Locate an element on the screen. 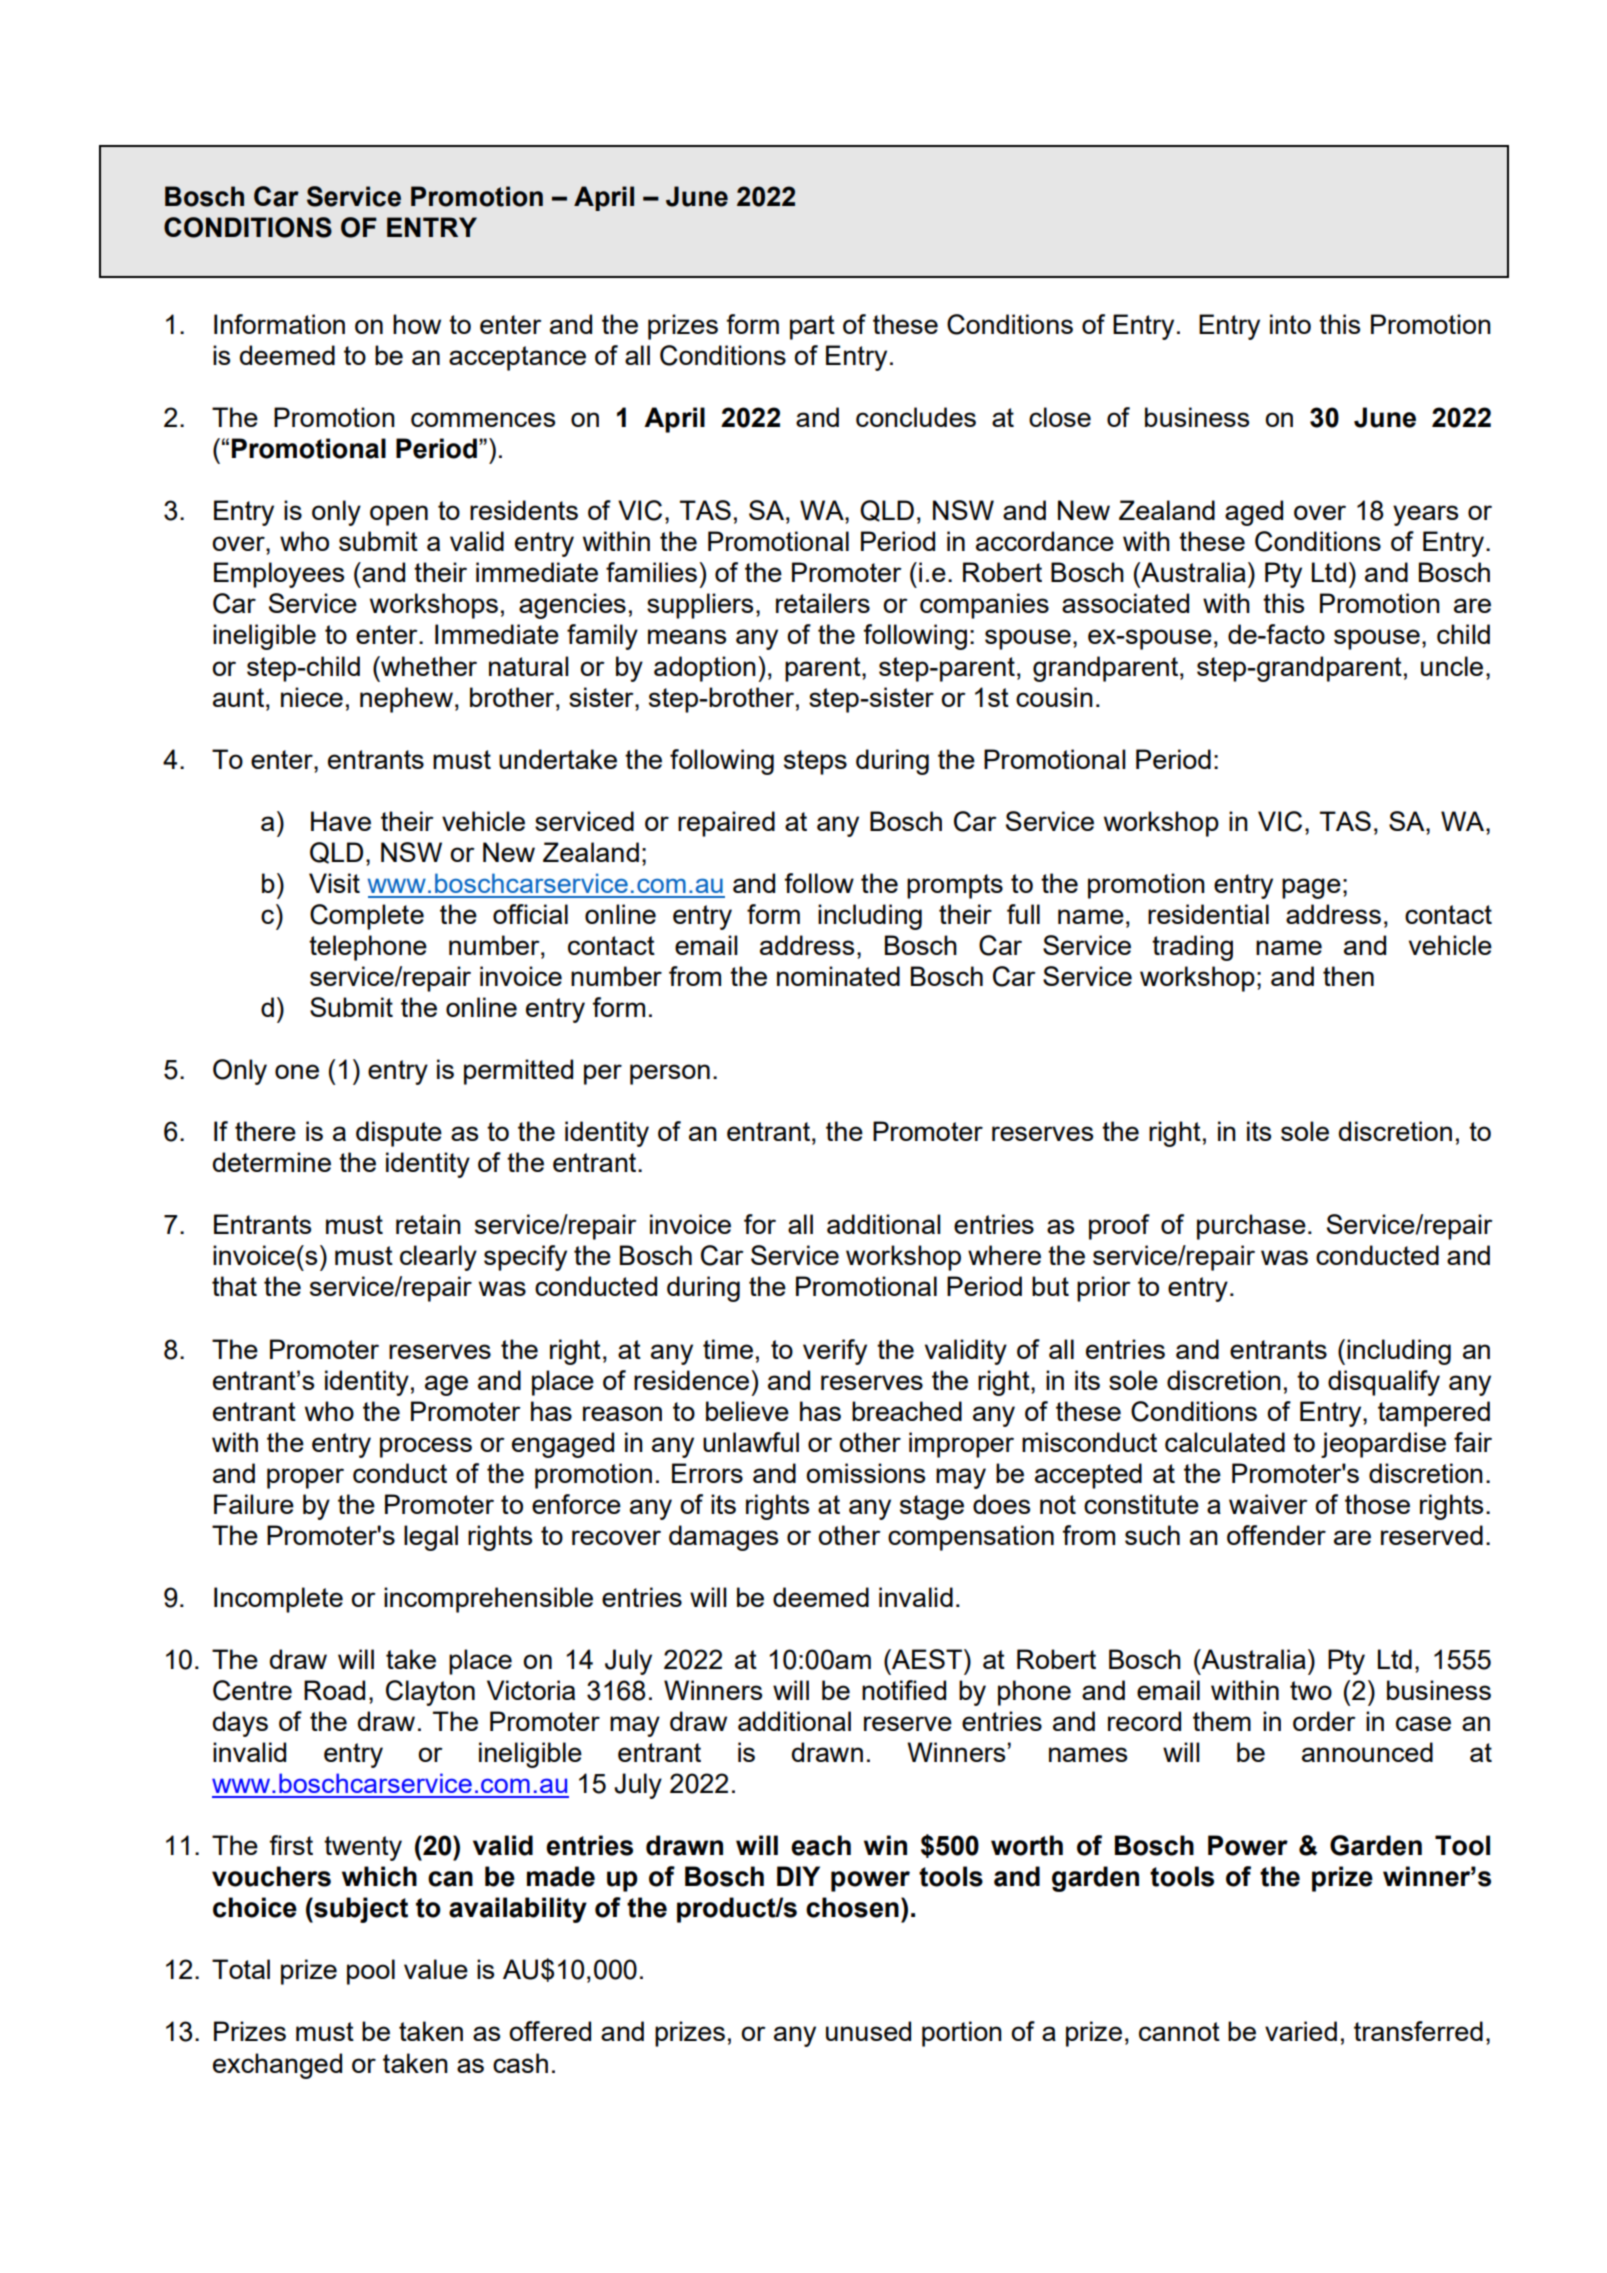 The width and height of the screenshot is (1607, 2273). part is located at coordinates (812, 327).
